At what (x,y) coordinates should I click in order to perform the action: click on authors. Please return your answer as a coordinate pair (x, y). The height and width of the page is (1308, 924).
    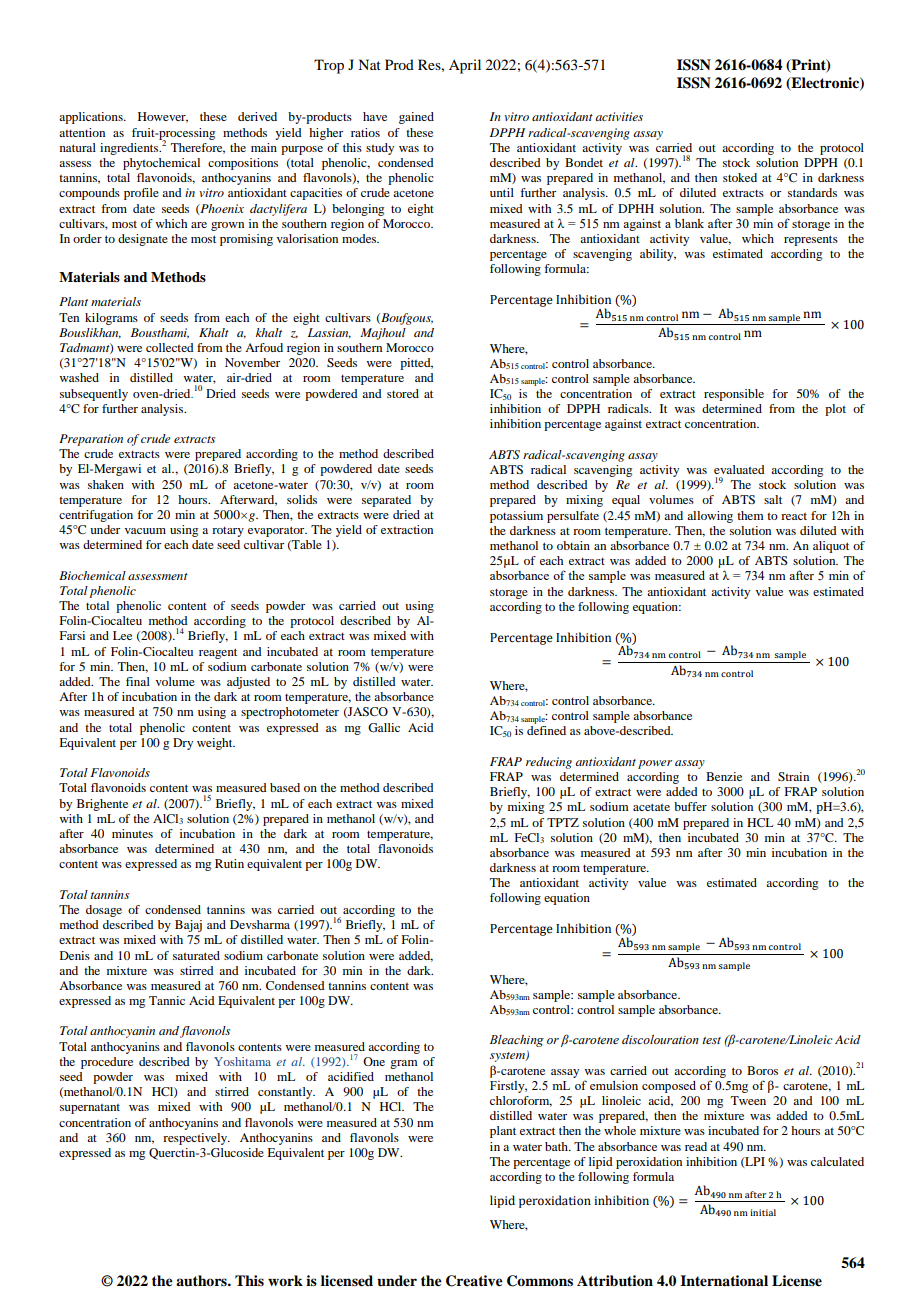
    Looking at the image, I should click on (202, 1280).
